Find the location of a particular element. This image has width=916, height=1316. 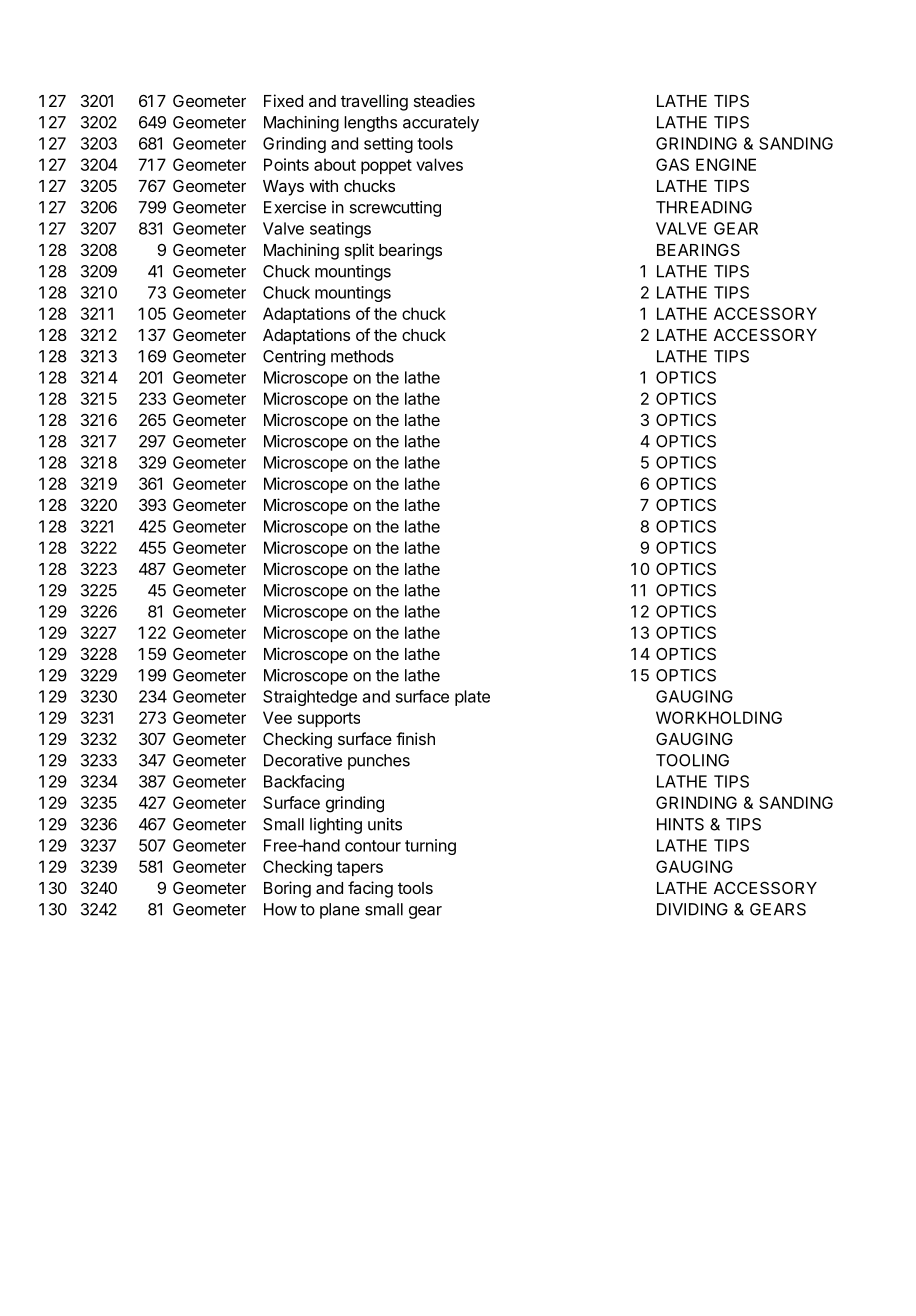

split is located at coordinates (359, 251).
